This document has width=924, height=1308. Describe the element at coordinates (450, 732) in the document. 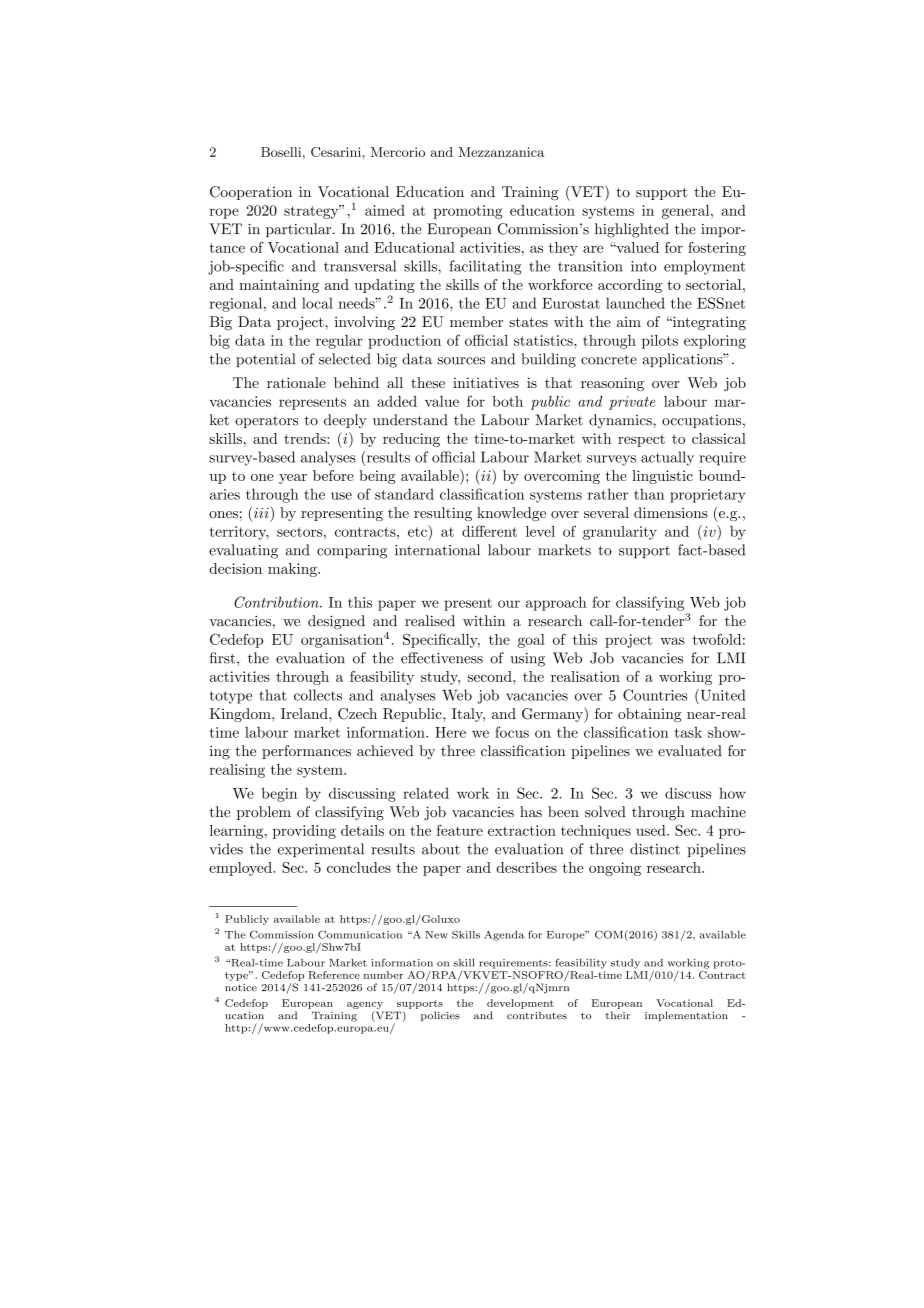

I see `Here` at that location.
